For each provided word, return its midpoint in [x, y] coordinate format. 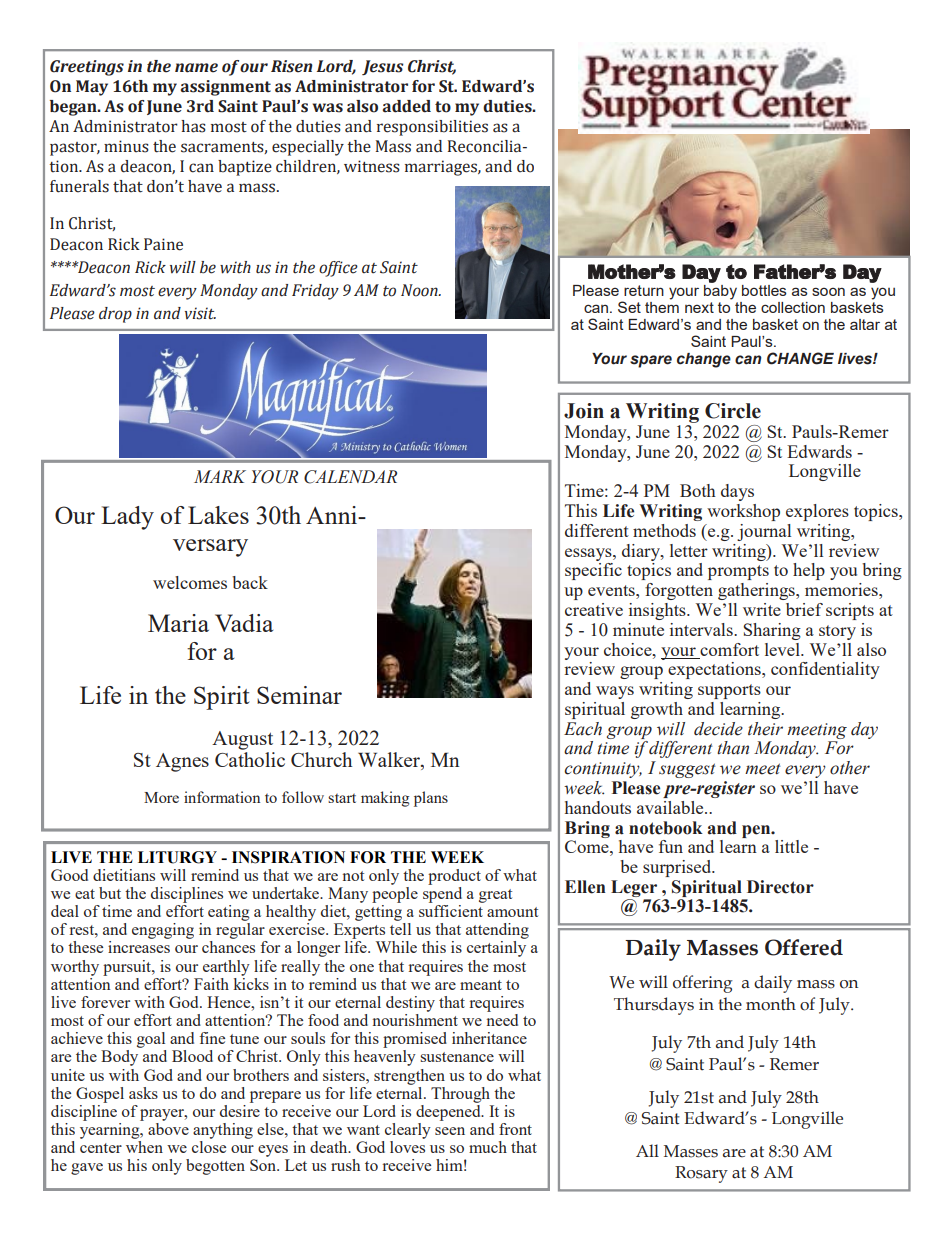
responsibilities [432, 128]
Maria [178, 623]
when [144, 1145]
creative [594, 609]
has [193, 126]
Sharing [772, 631]
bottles [764, 290]
